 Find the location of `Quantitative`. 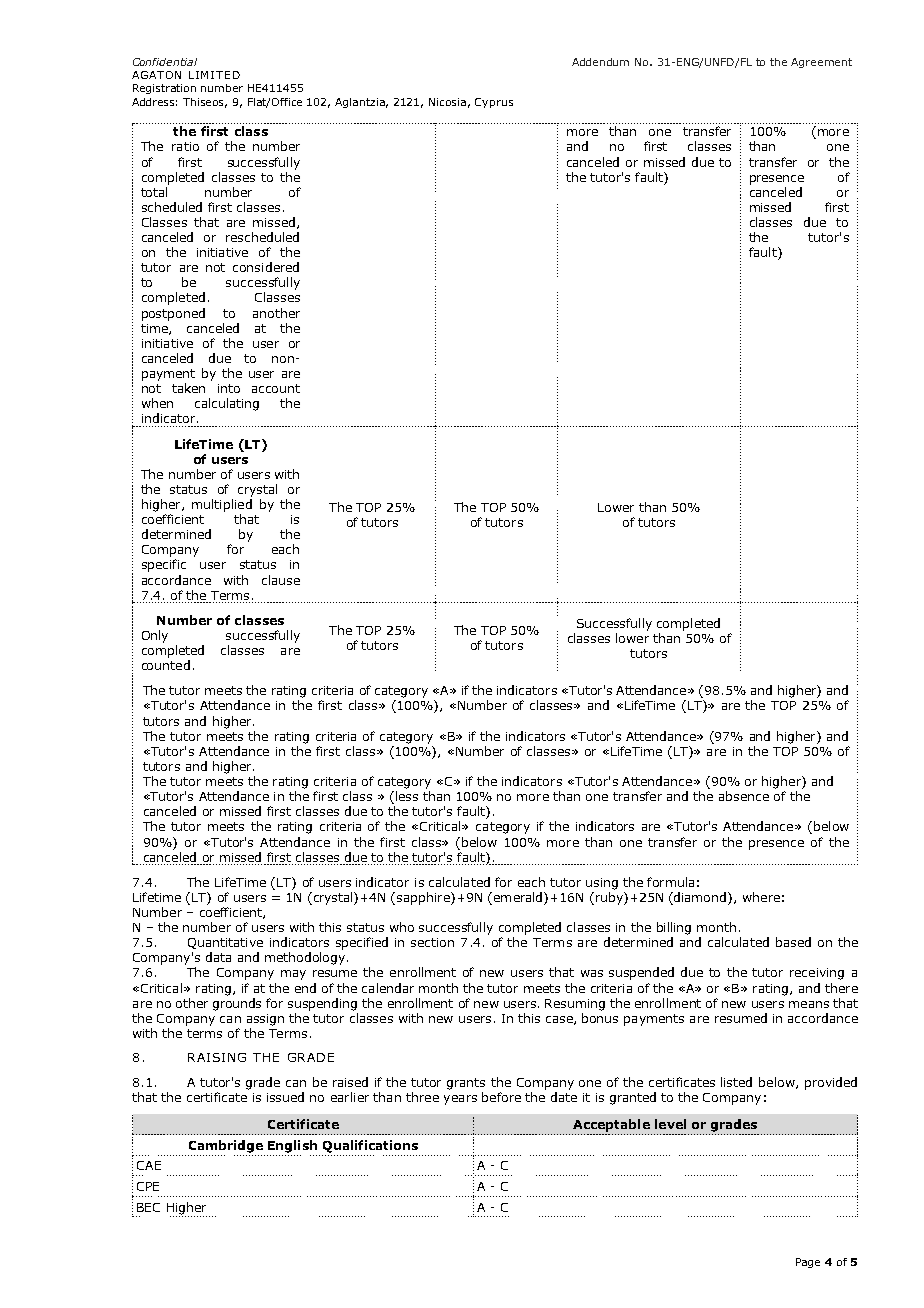

Quantitative is located at coordinates (225, 943).
